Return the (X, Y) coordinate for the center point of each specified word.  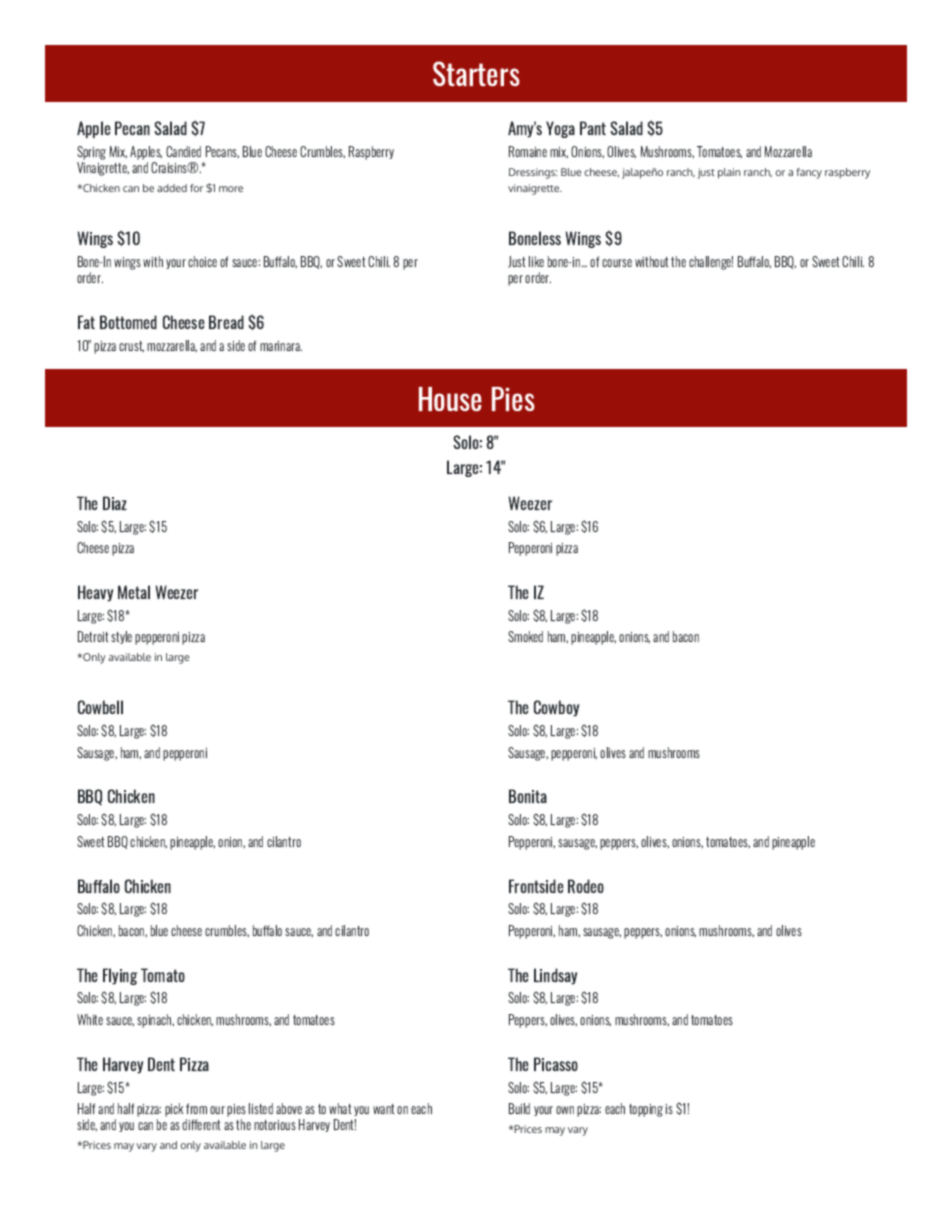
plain (729, 173)
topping (646, 1110)
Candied (183, 151)
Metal (134, 592)
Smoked (525, 636)
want (384, 1109)
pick (174, 1110)
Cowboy (556, 708)
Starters (476, 73)
